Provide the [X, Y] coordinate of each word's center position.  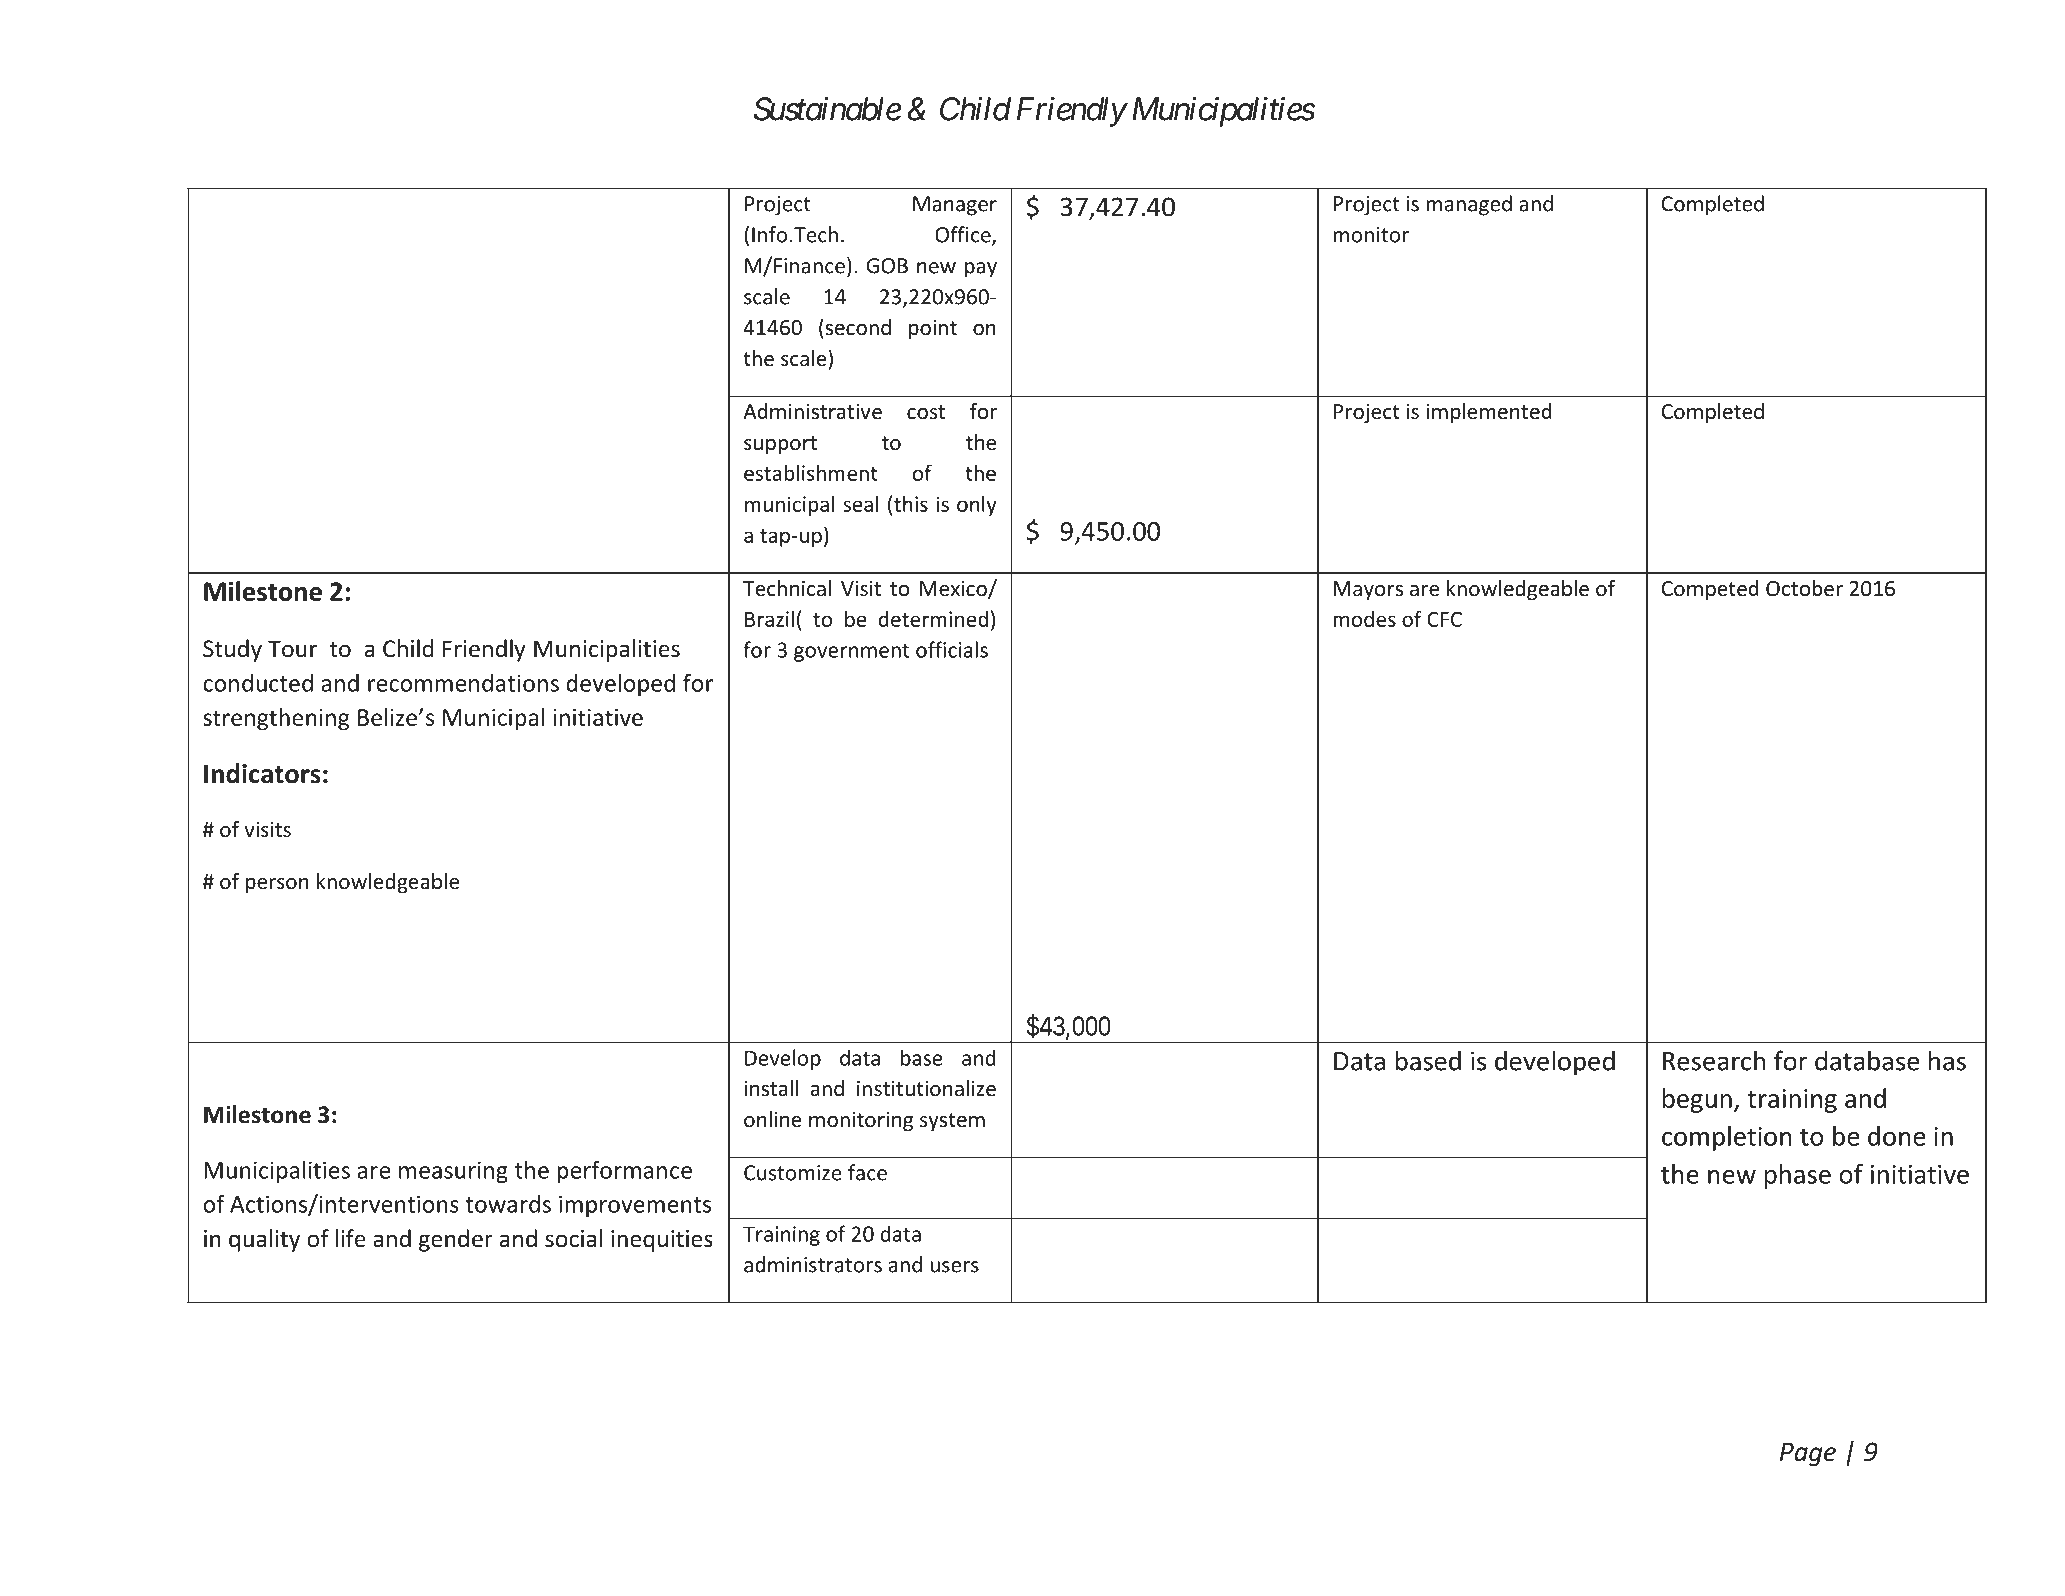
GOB [887, 266]
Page [1808, 1454]
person [277, 885]
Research [1714, 1060]
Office [964, 235]
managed [1469, 205]
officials [952, 649]
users [954, 1267]
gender [456, 1240]
